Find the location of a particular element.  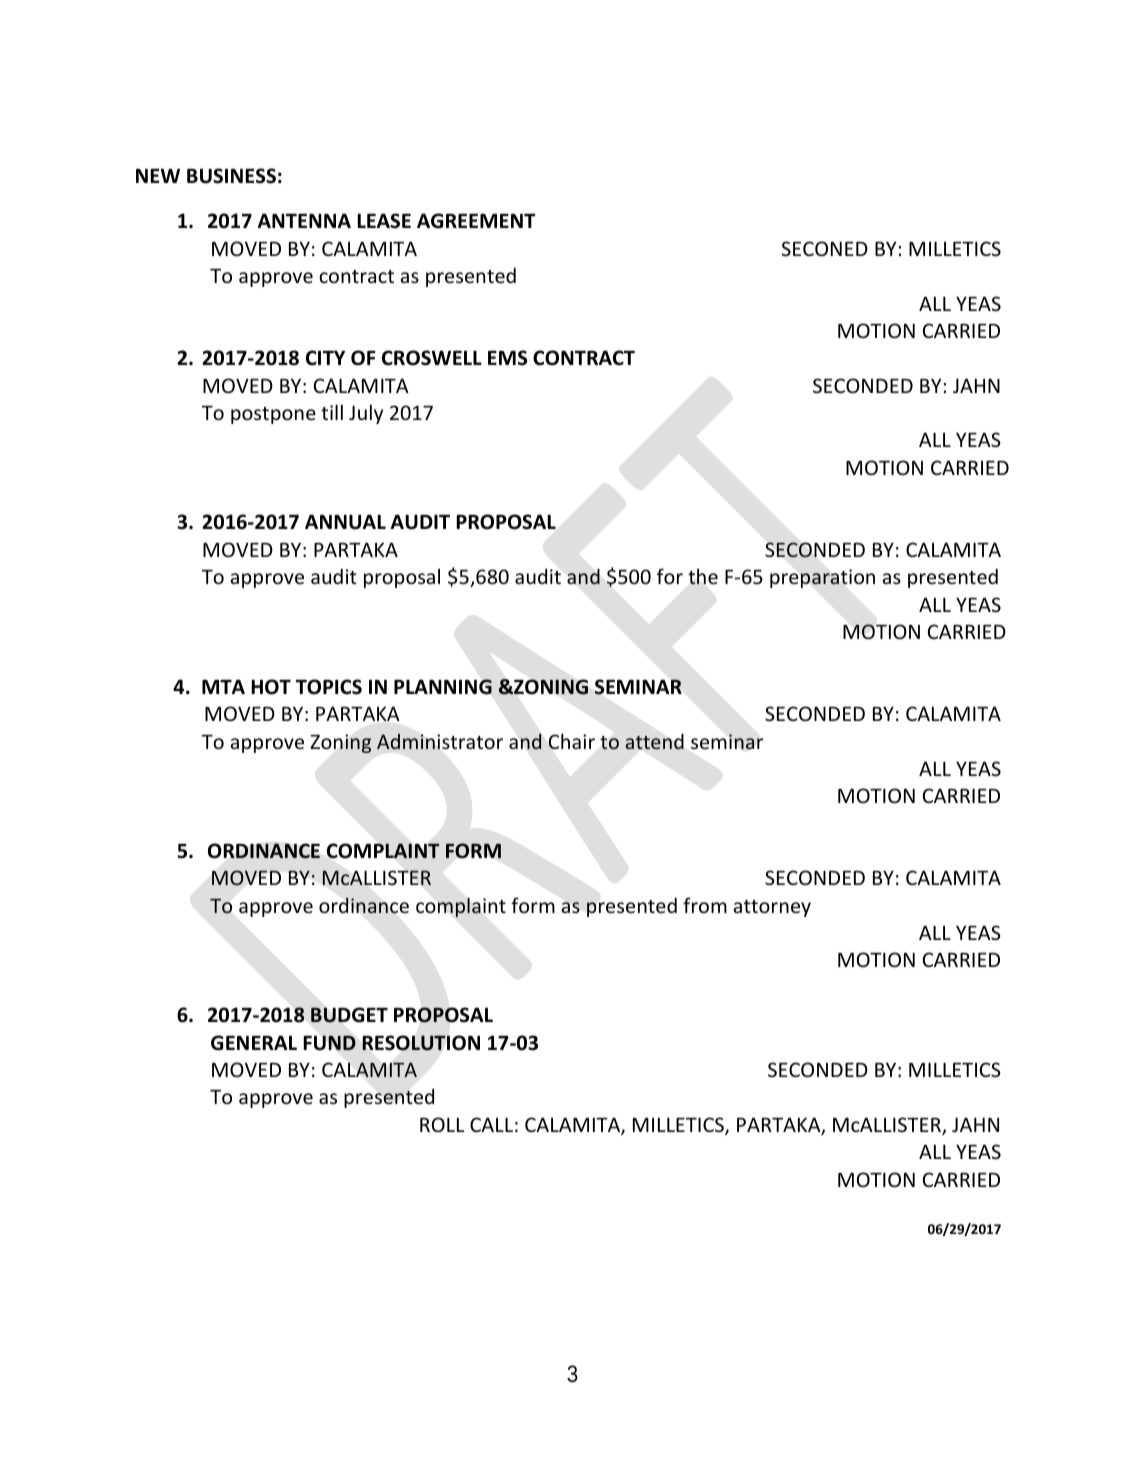

ROLL is located at coordinates (442, 1124).
